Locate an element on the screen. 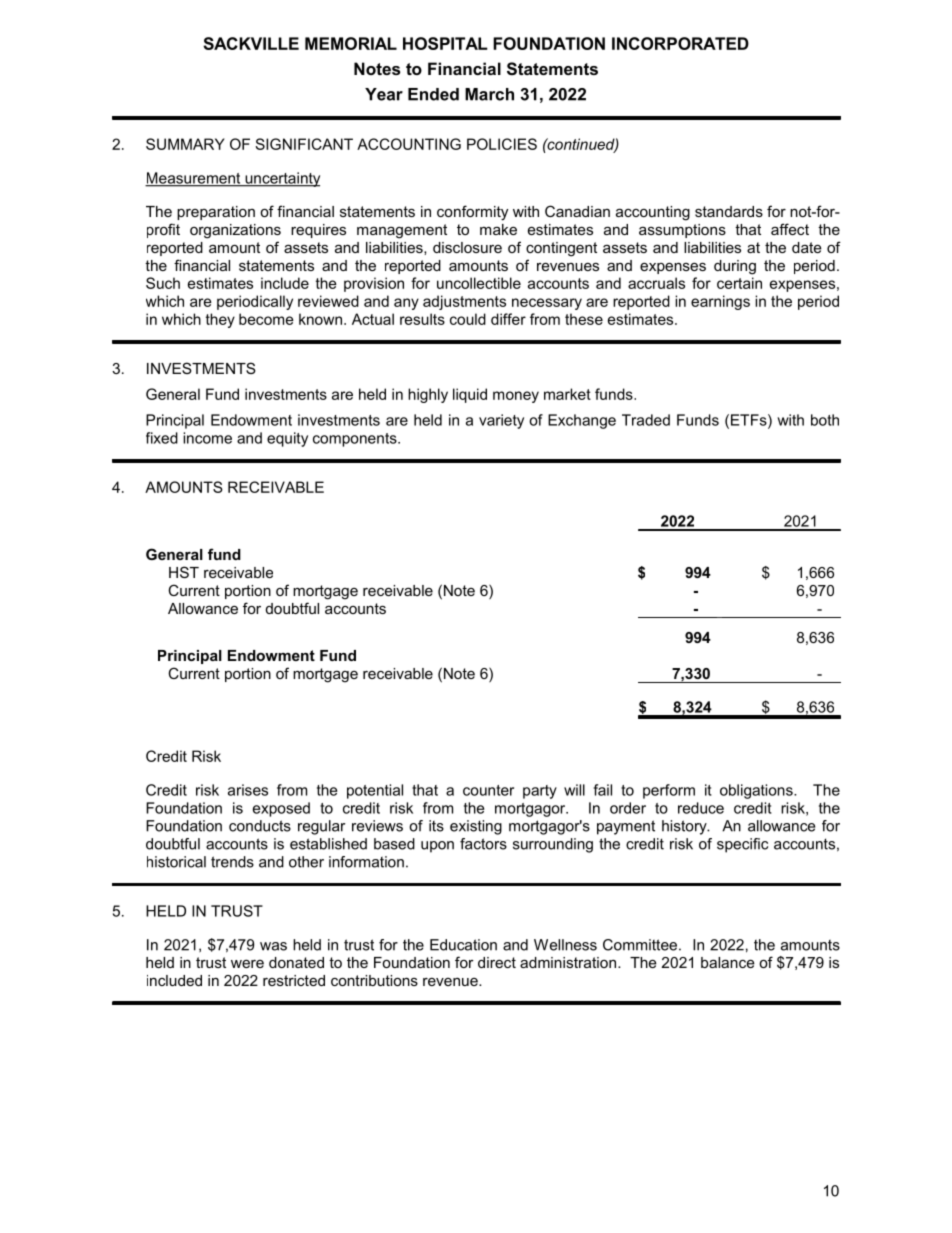 This screenshot has width=952, height=1233. INCORPORATED is located at coordinates (680, 43).
